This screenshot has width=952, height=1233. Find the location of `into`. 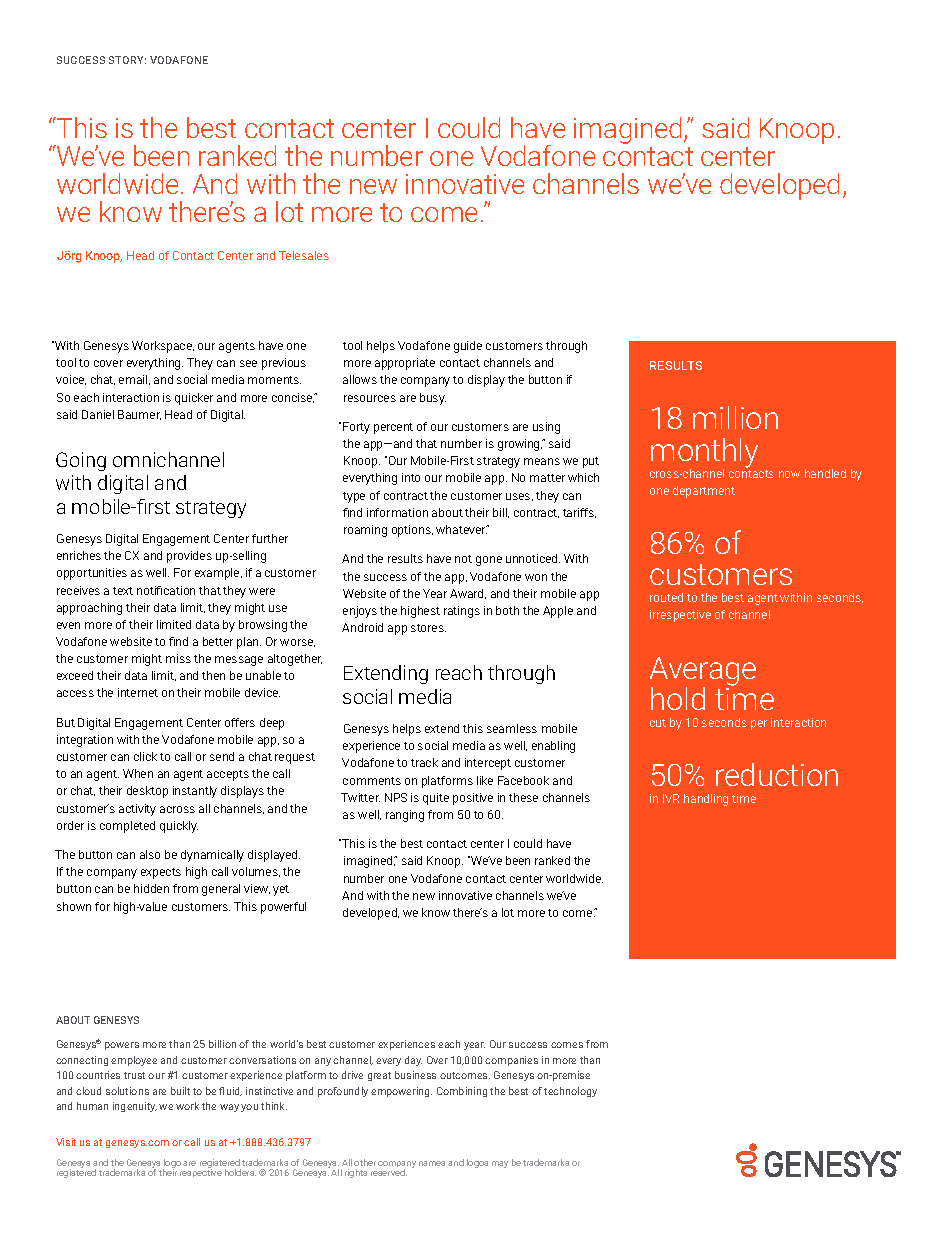

into is located at coordinates (411, 477).
